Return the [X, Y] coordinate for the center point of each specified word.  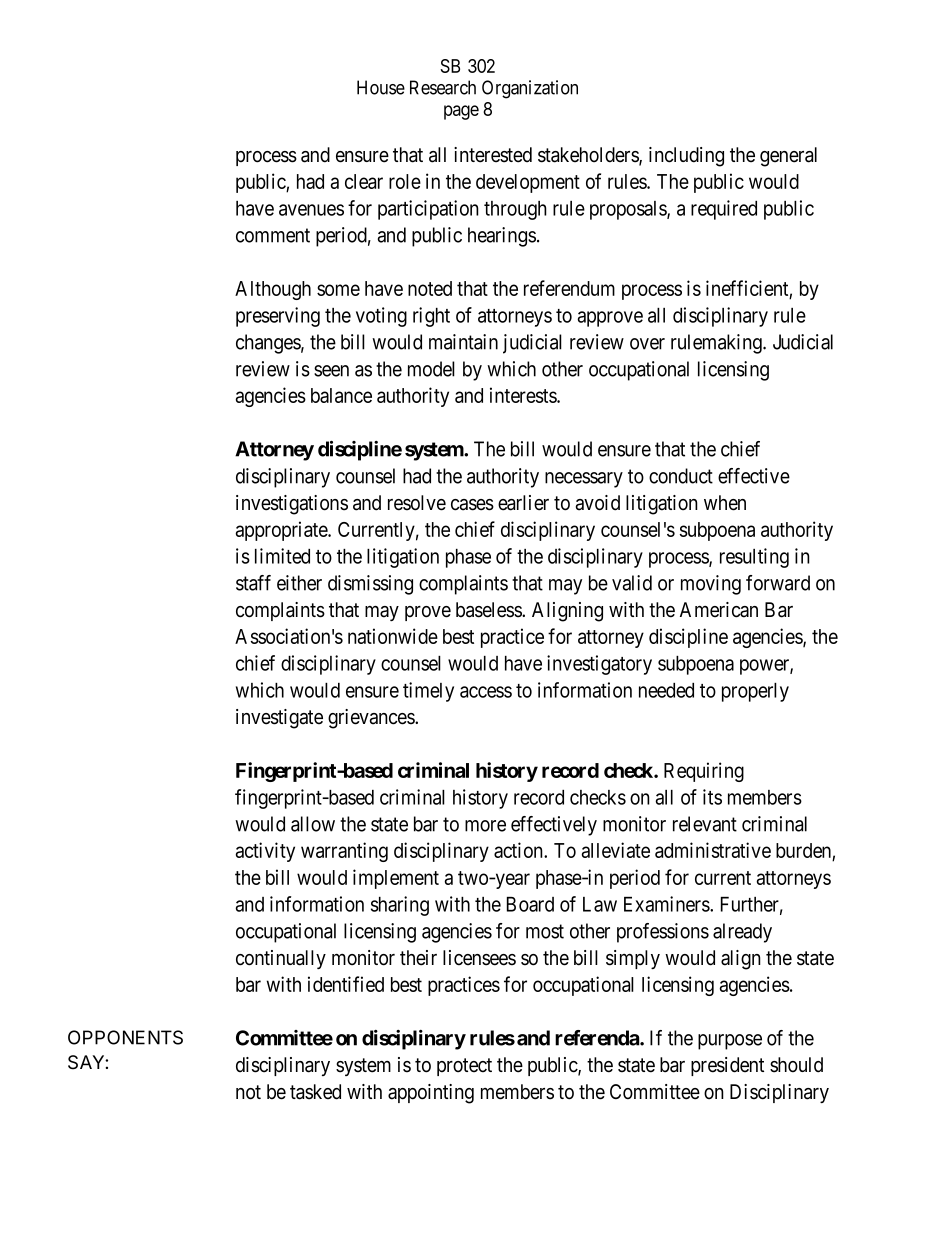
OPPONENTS [125, 1037]
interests [524, 395]
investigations [292, 505]
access [486, 692]
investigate [279, 719]
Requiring [704, 772]
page [461, 112]
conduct [681, 476]
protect [464, 1067]
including [686, 157]
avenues [311, 210]
